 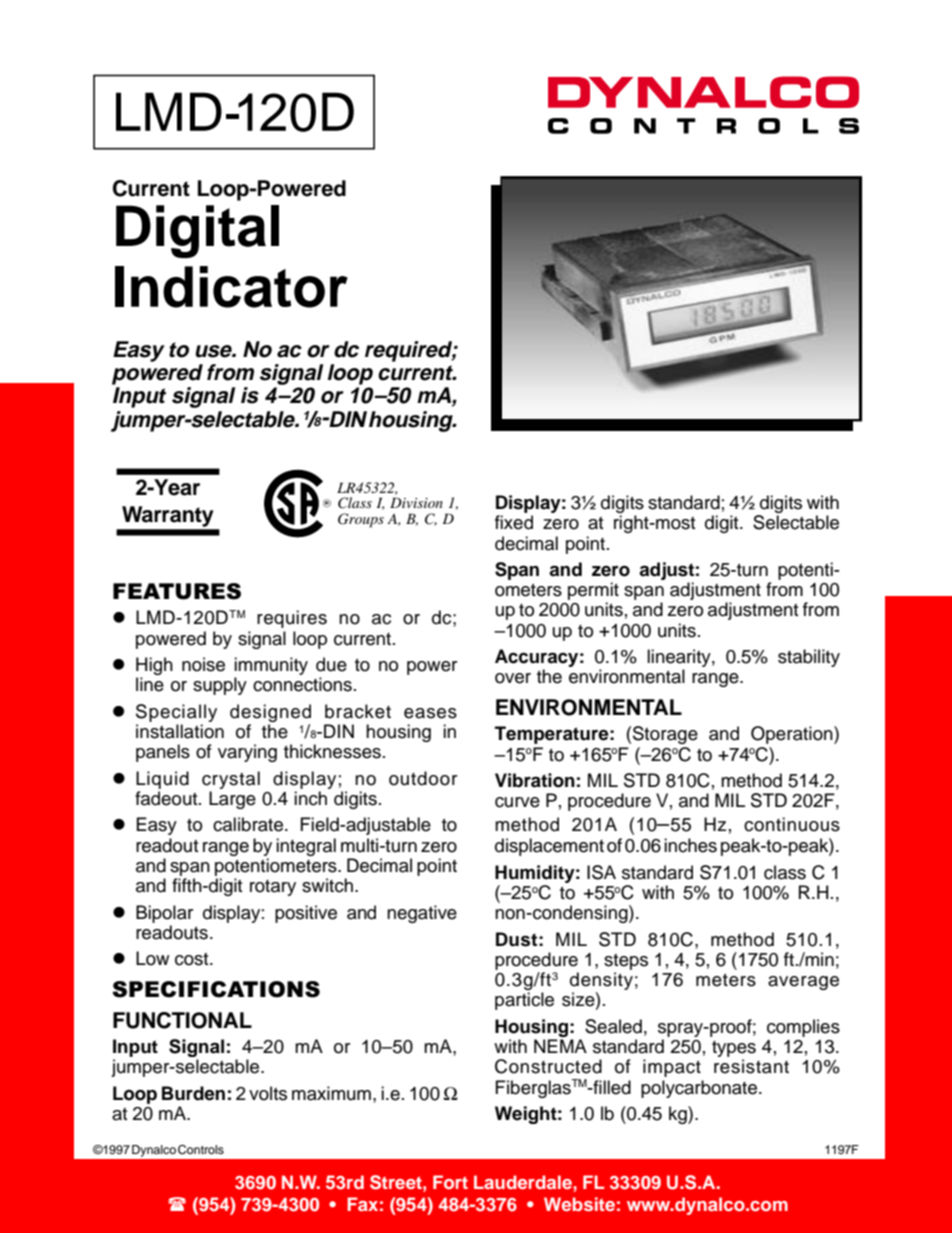 I want to click on Groups, so click(x=361, y=520).
